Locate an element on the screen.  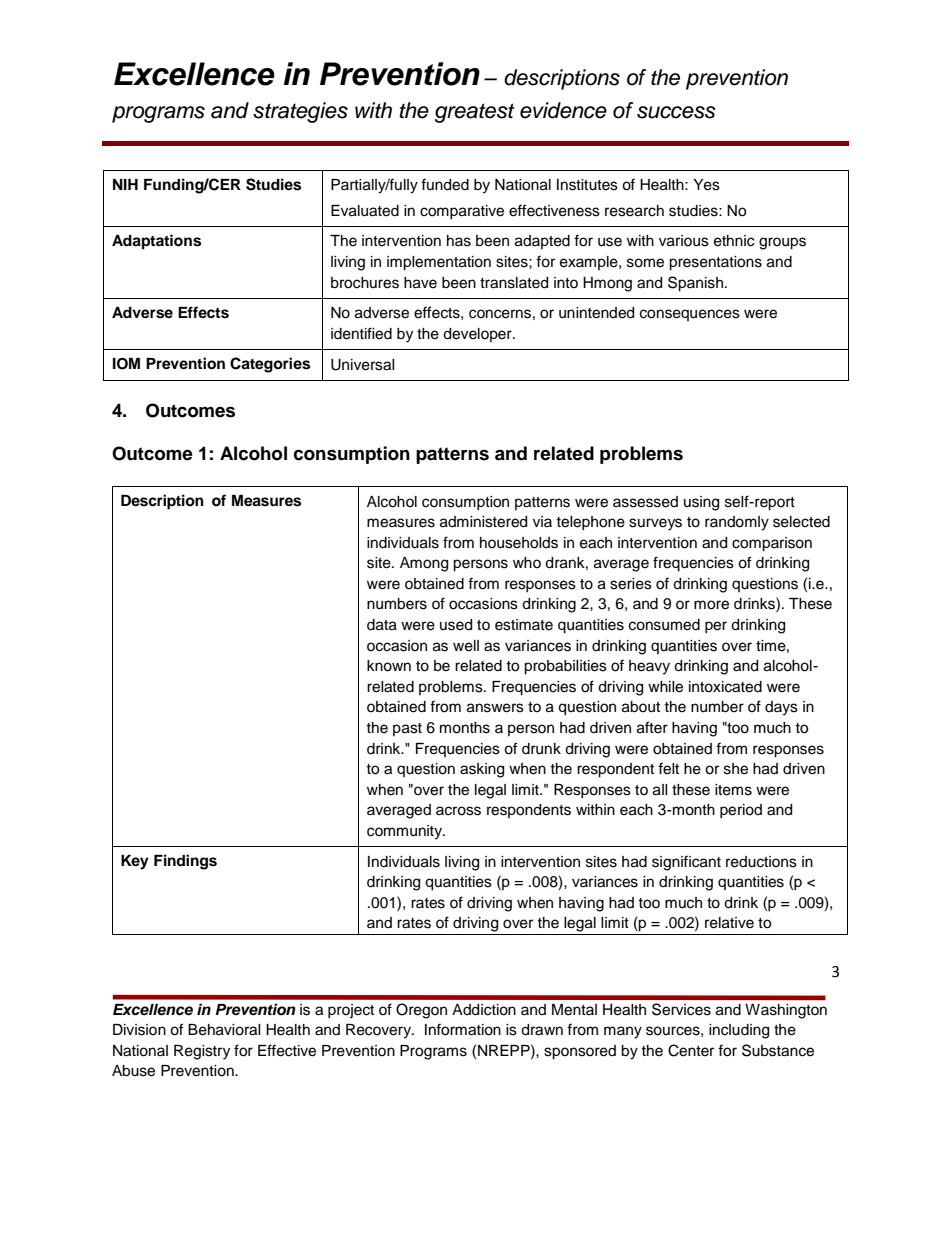
known is located at coordinates (389, 666).
